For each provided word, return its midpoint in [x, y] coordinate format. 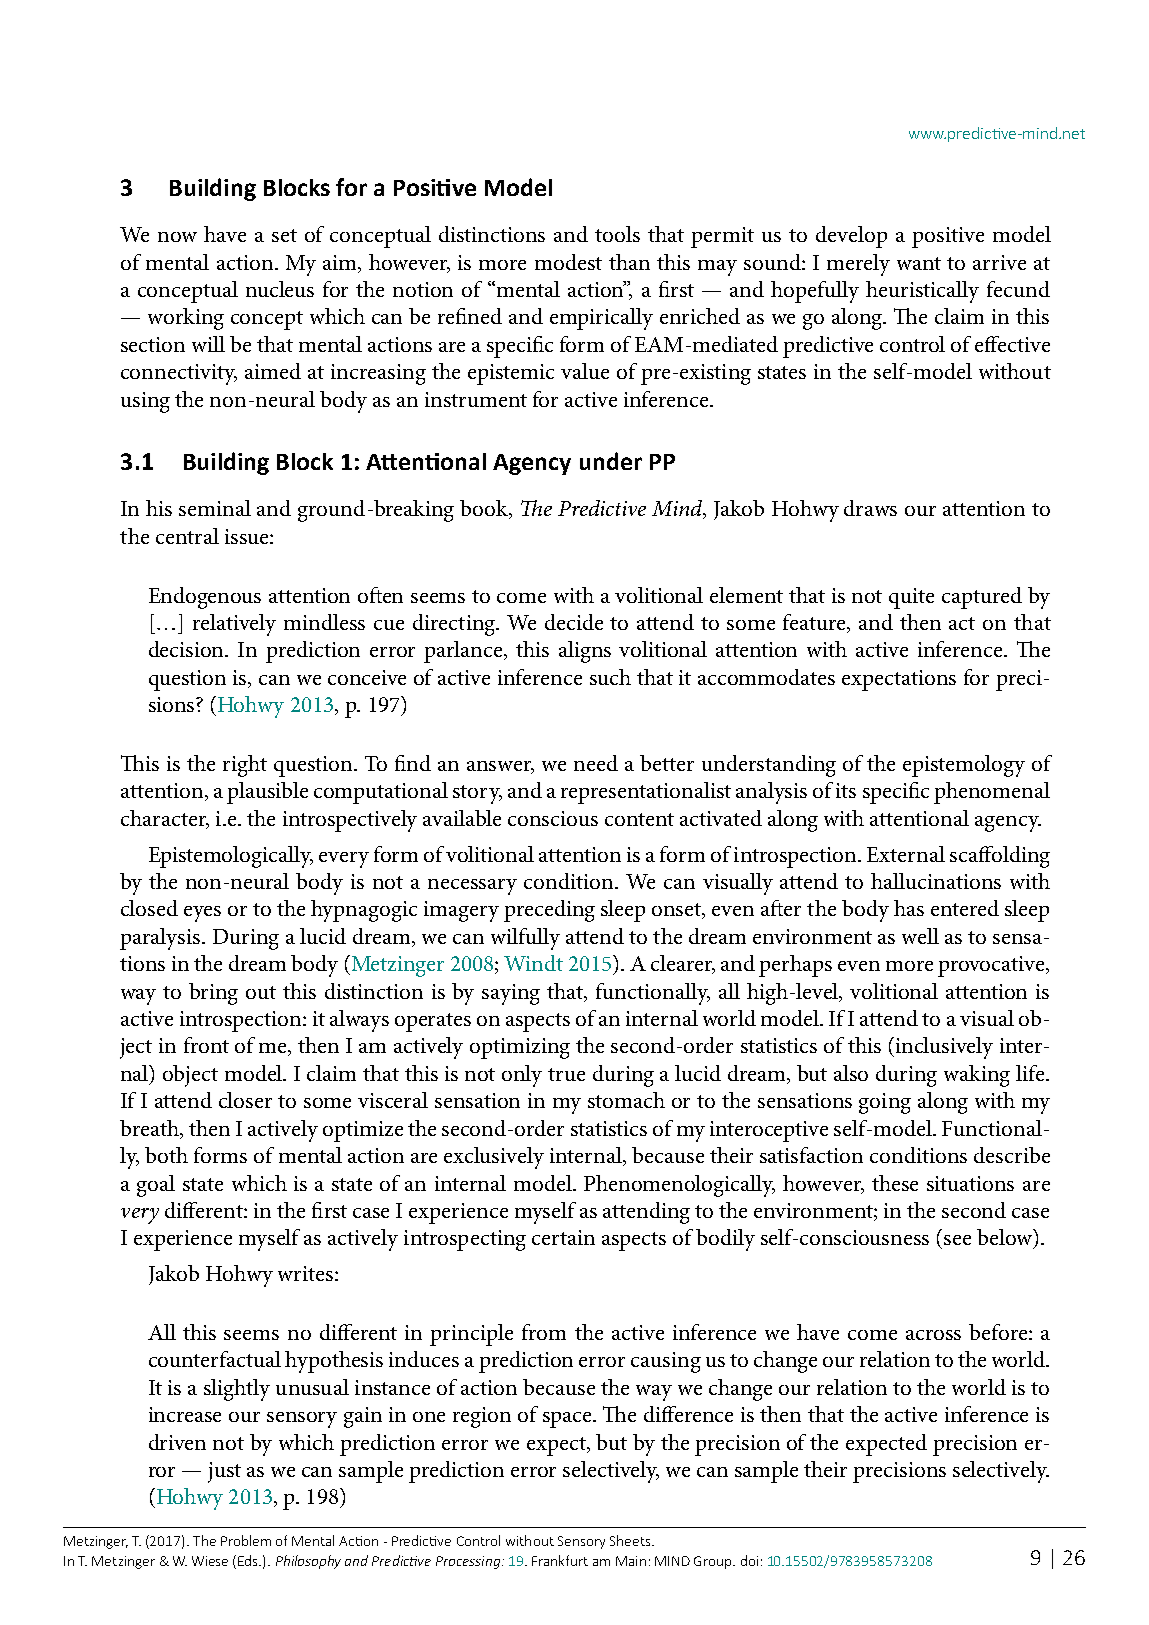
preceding [549, 911]
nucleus [280, 289]
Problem [246, 1540]
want [919, 263]
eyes [202, 914]
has [909, 908]
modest [568, 262]
